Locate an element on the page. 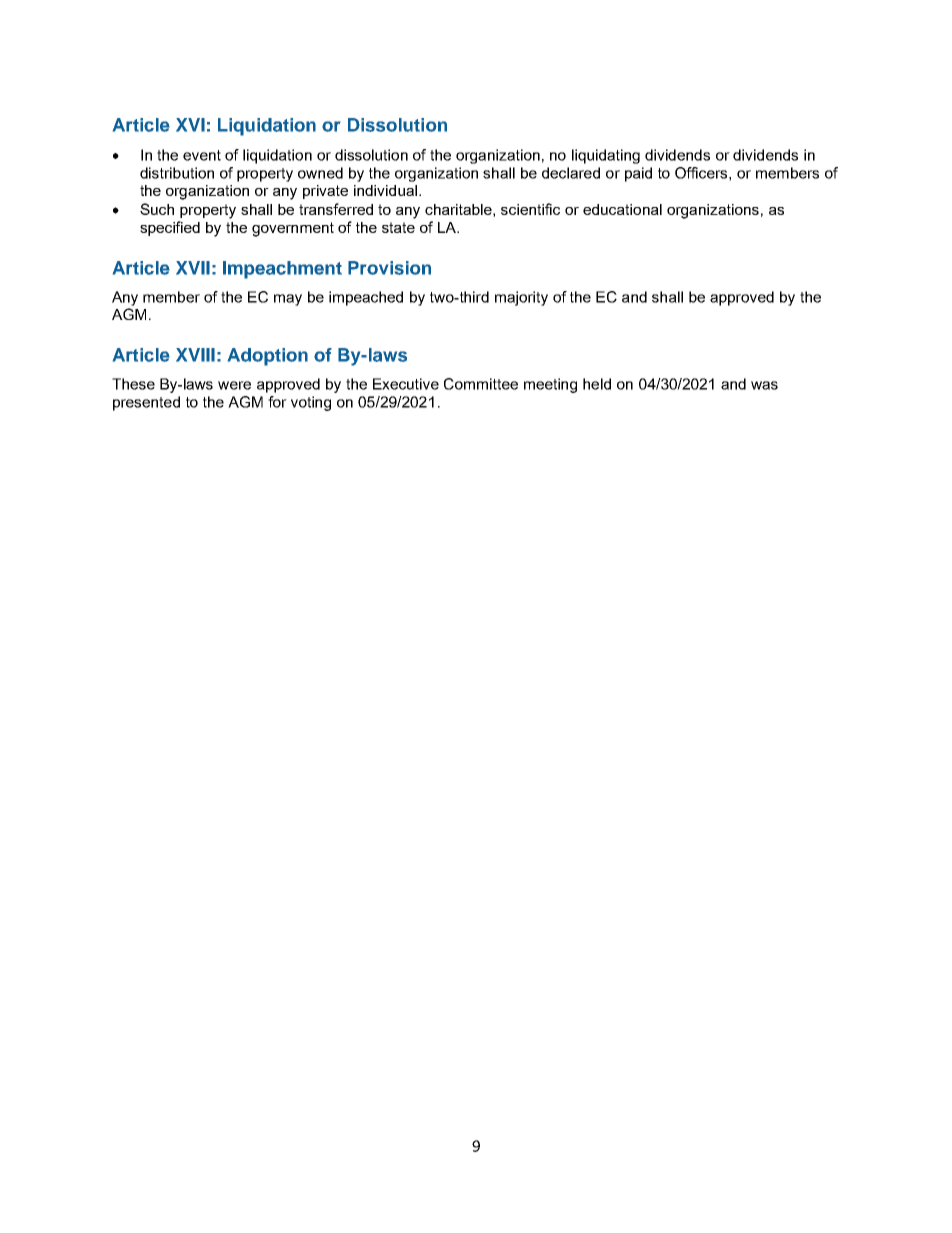 The image size is (952, 1233). Committee is located at coordinates (481, 384).
